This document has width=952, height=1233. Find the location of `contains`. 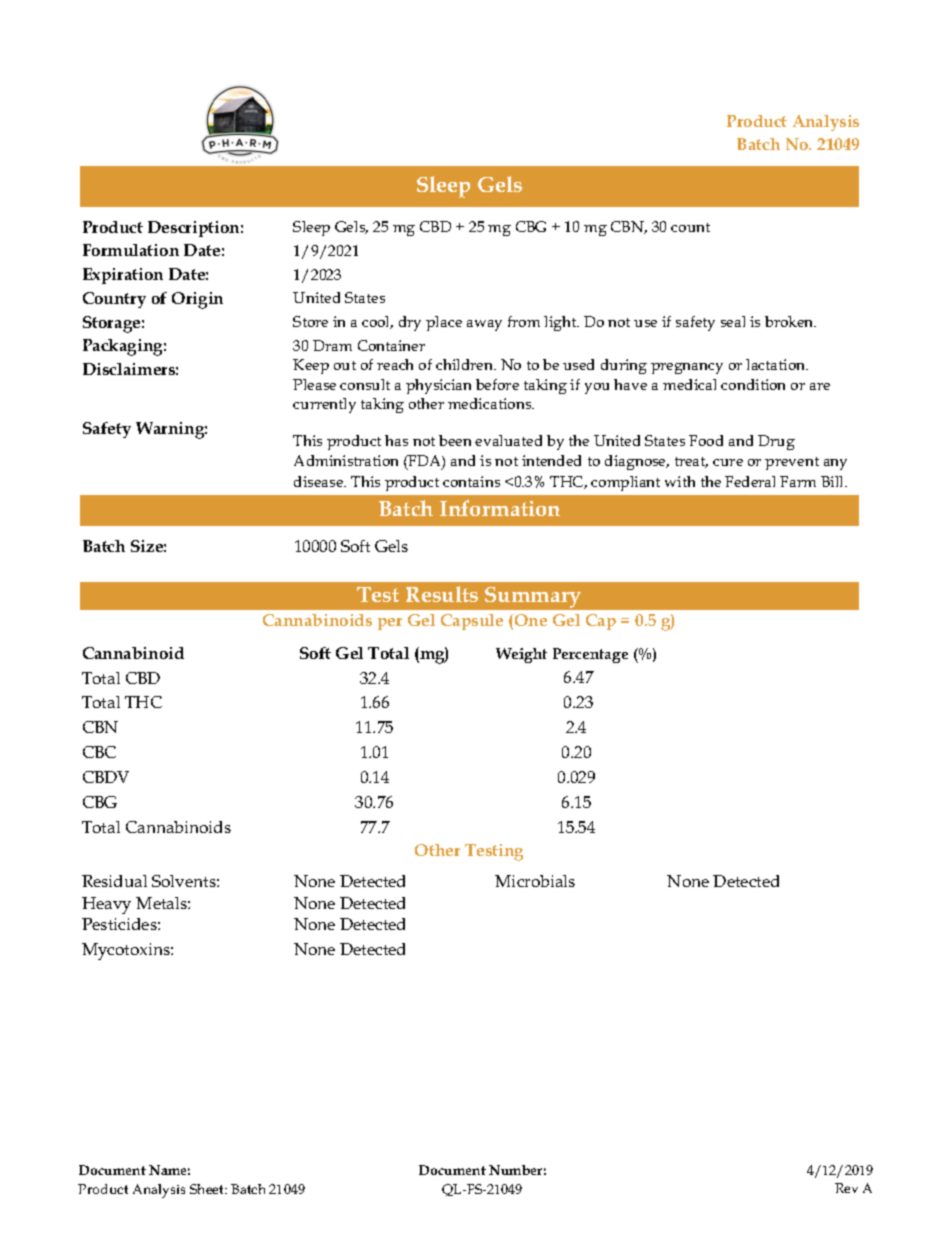

contains is located at coordinates (471, 481).
